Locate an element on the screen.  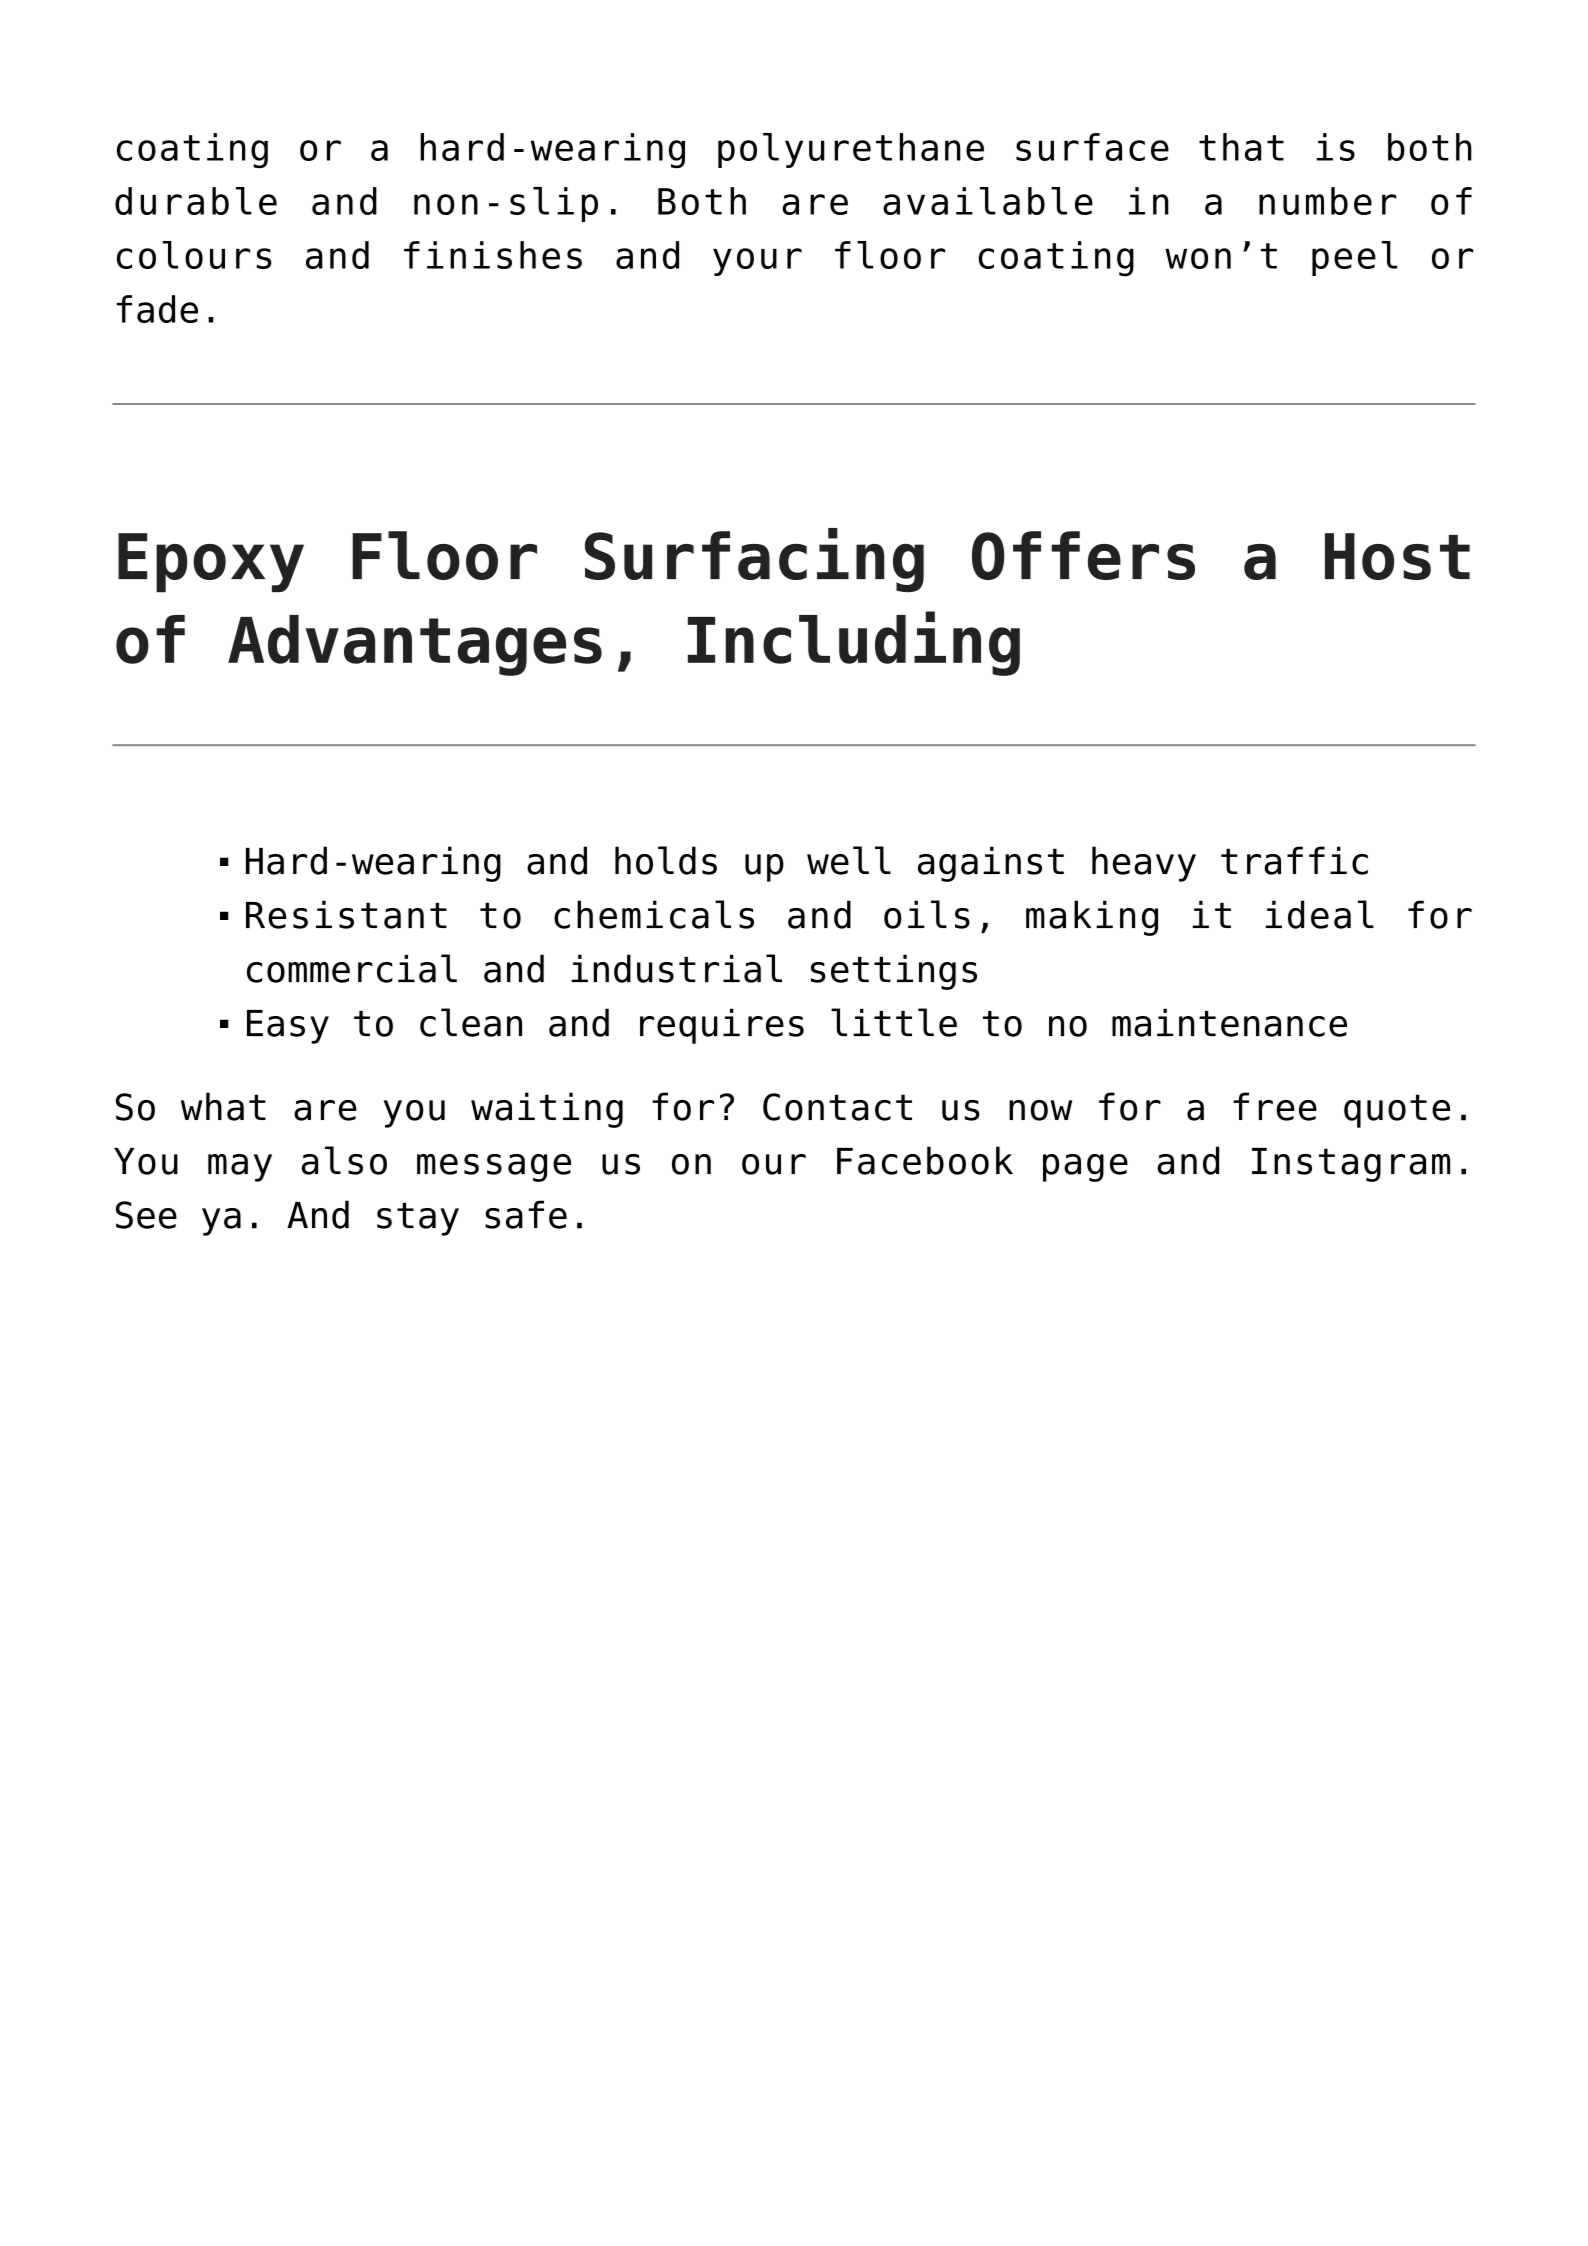
may is located at coordinates (240, 1168).
